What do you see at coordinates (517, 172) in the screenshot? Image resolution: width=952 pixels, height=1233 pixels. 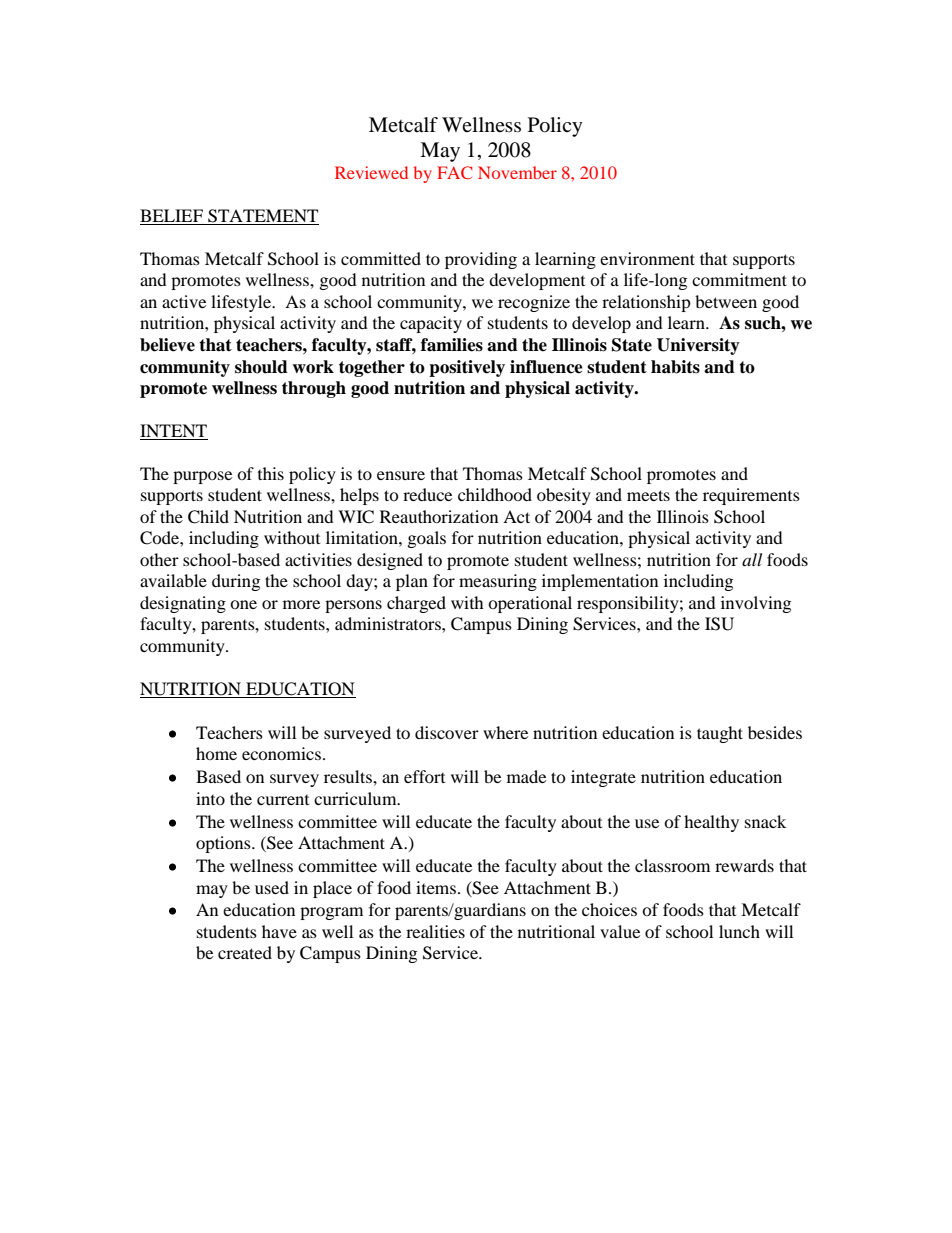 I see `November` at bounding box center [517, 172].
